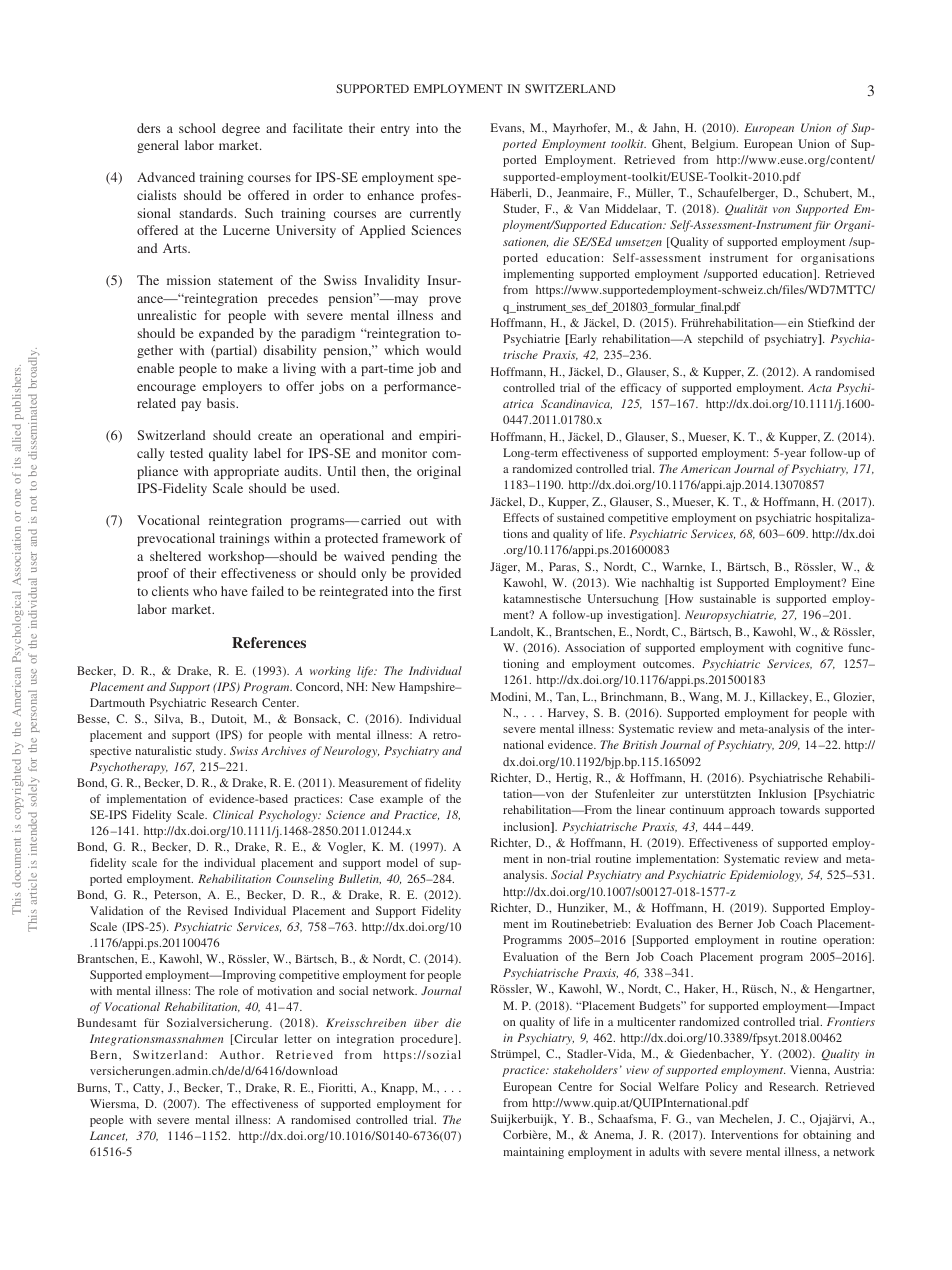  I want to click on obtaining, so click(827, 1136).
